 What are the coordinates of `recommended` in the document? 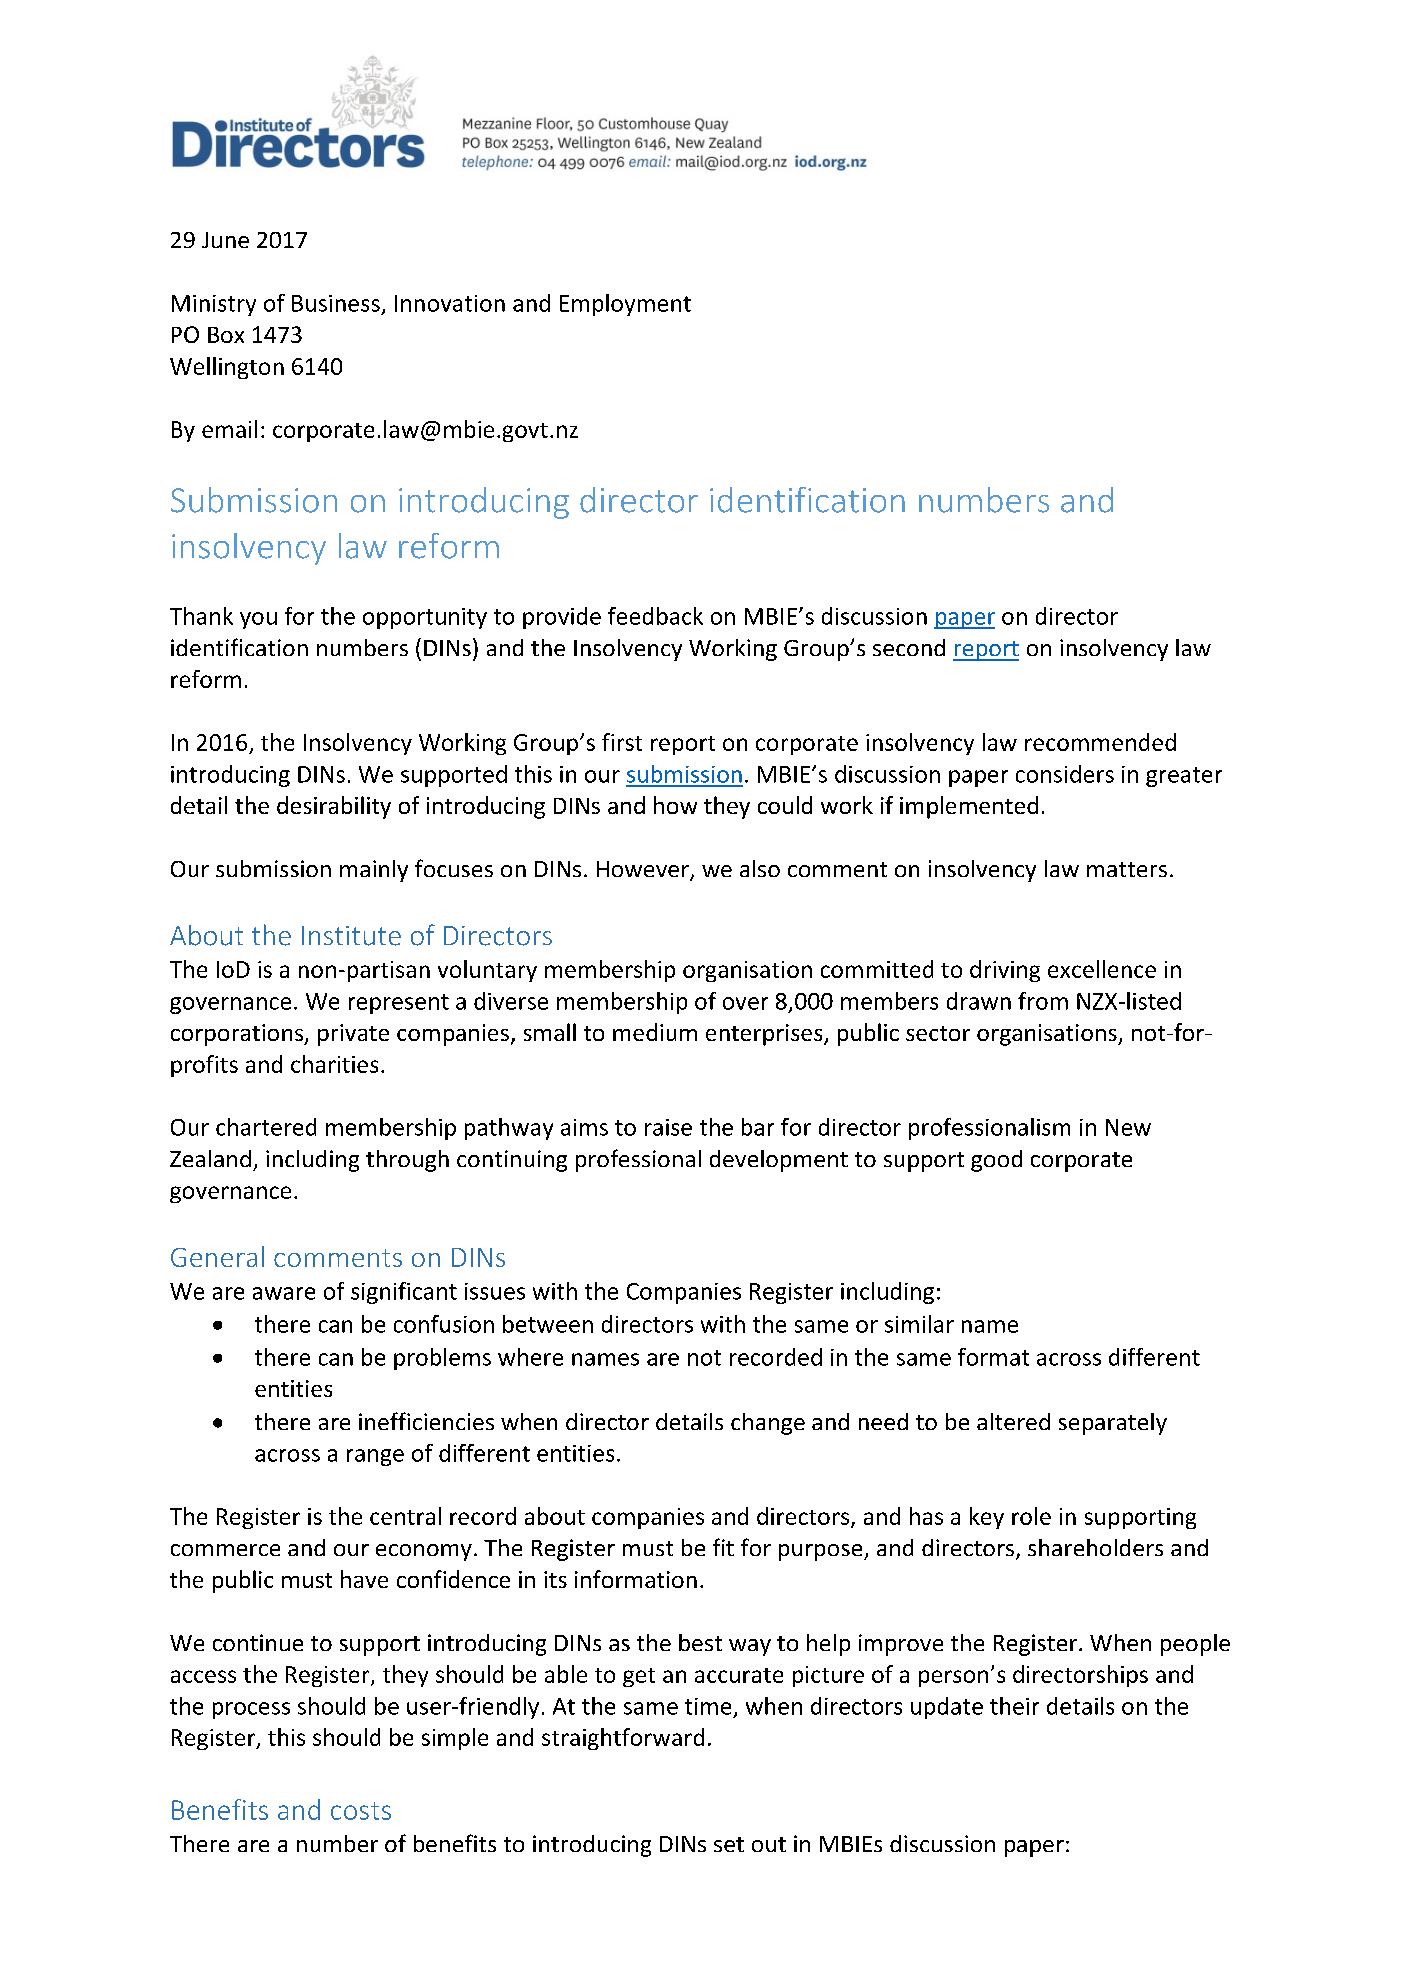 It's located at (1100, 742).
